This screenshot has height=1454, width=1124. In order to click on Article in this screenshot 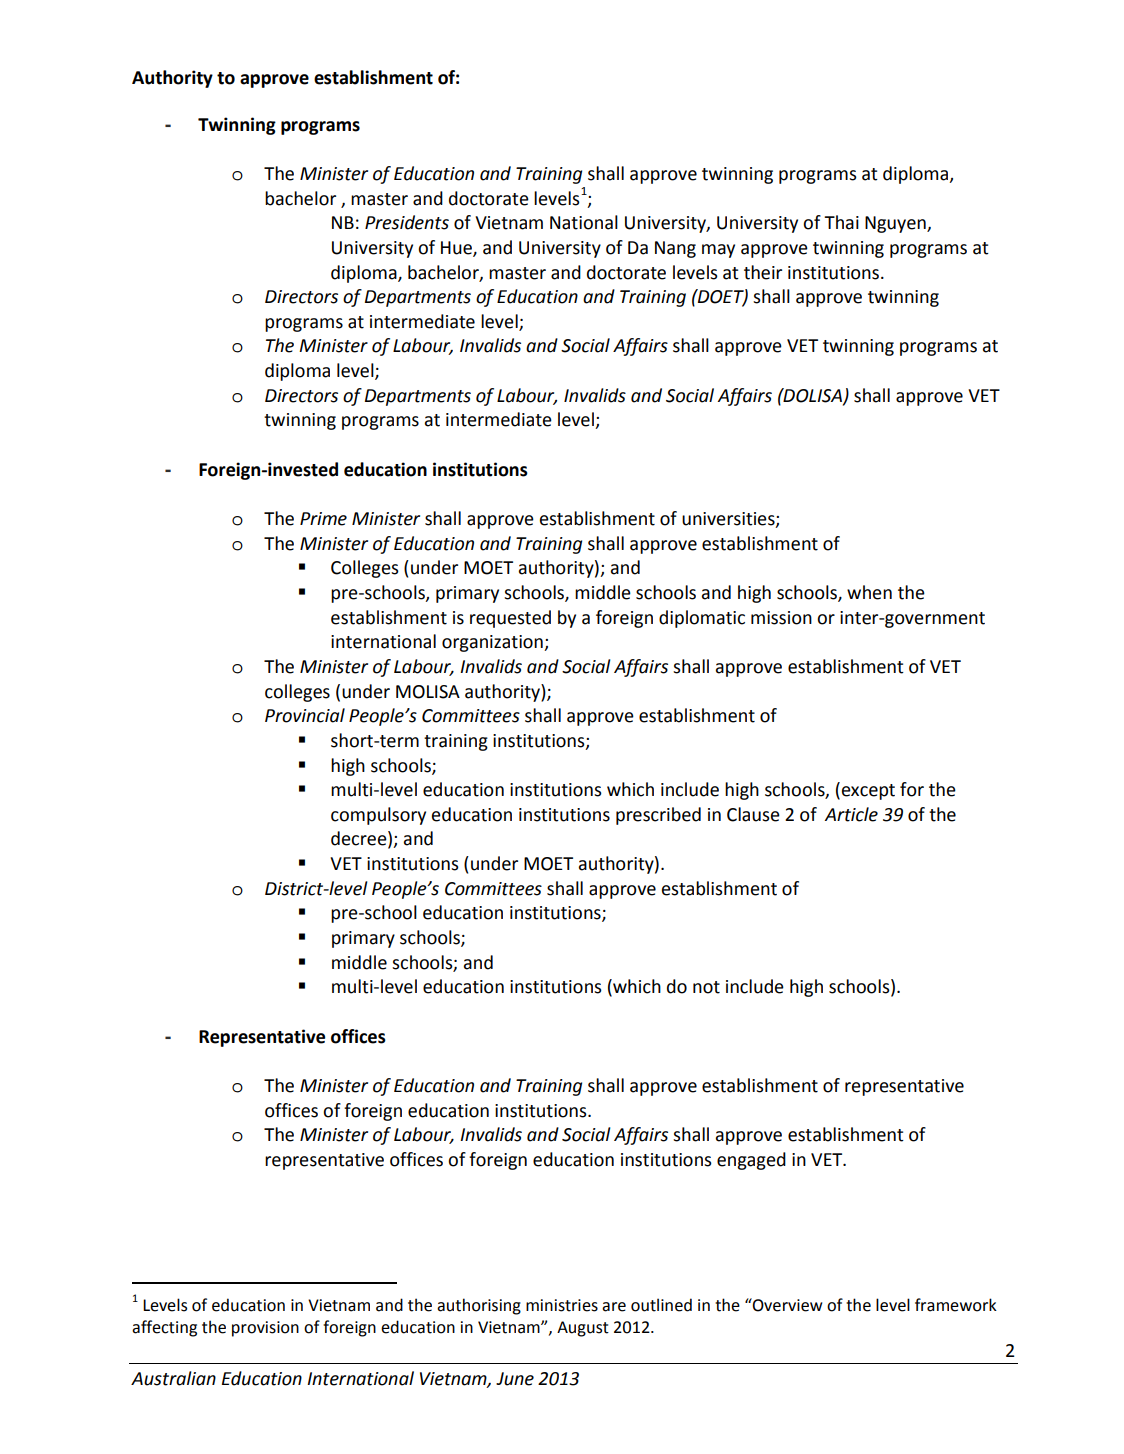, I will do `click(851, 814)`.
